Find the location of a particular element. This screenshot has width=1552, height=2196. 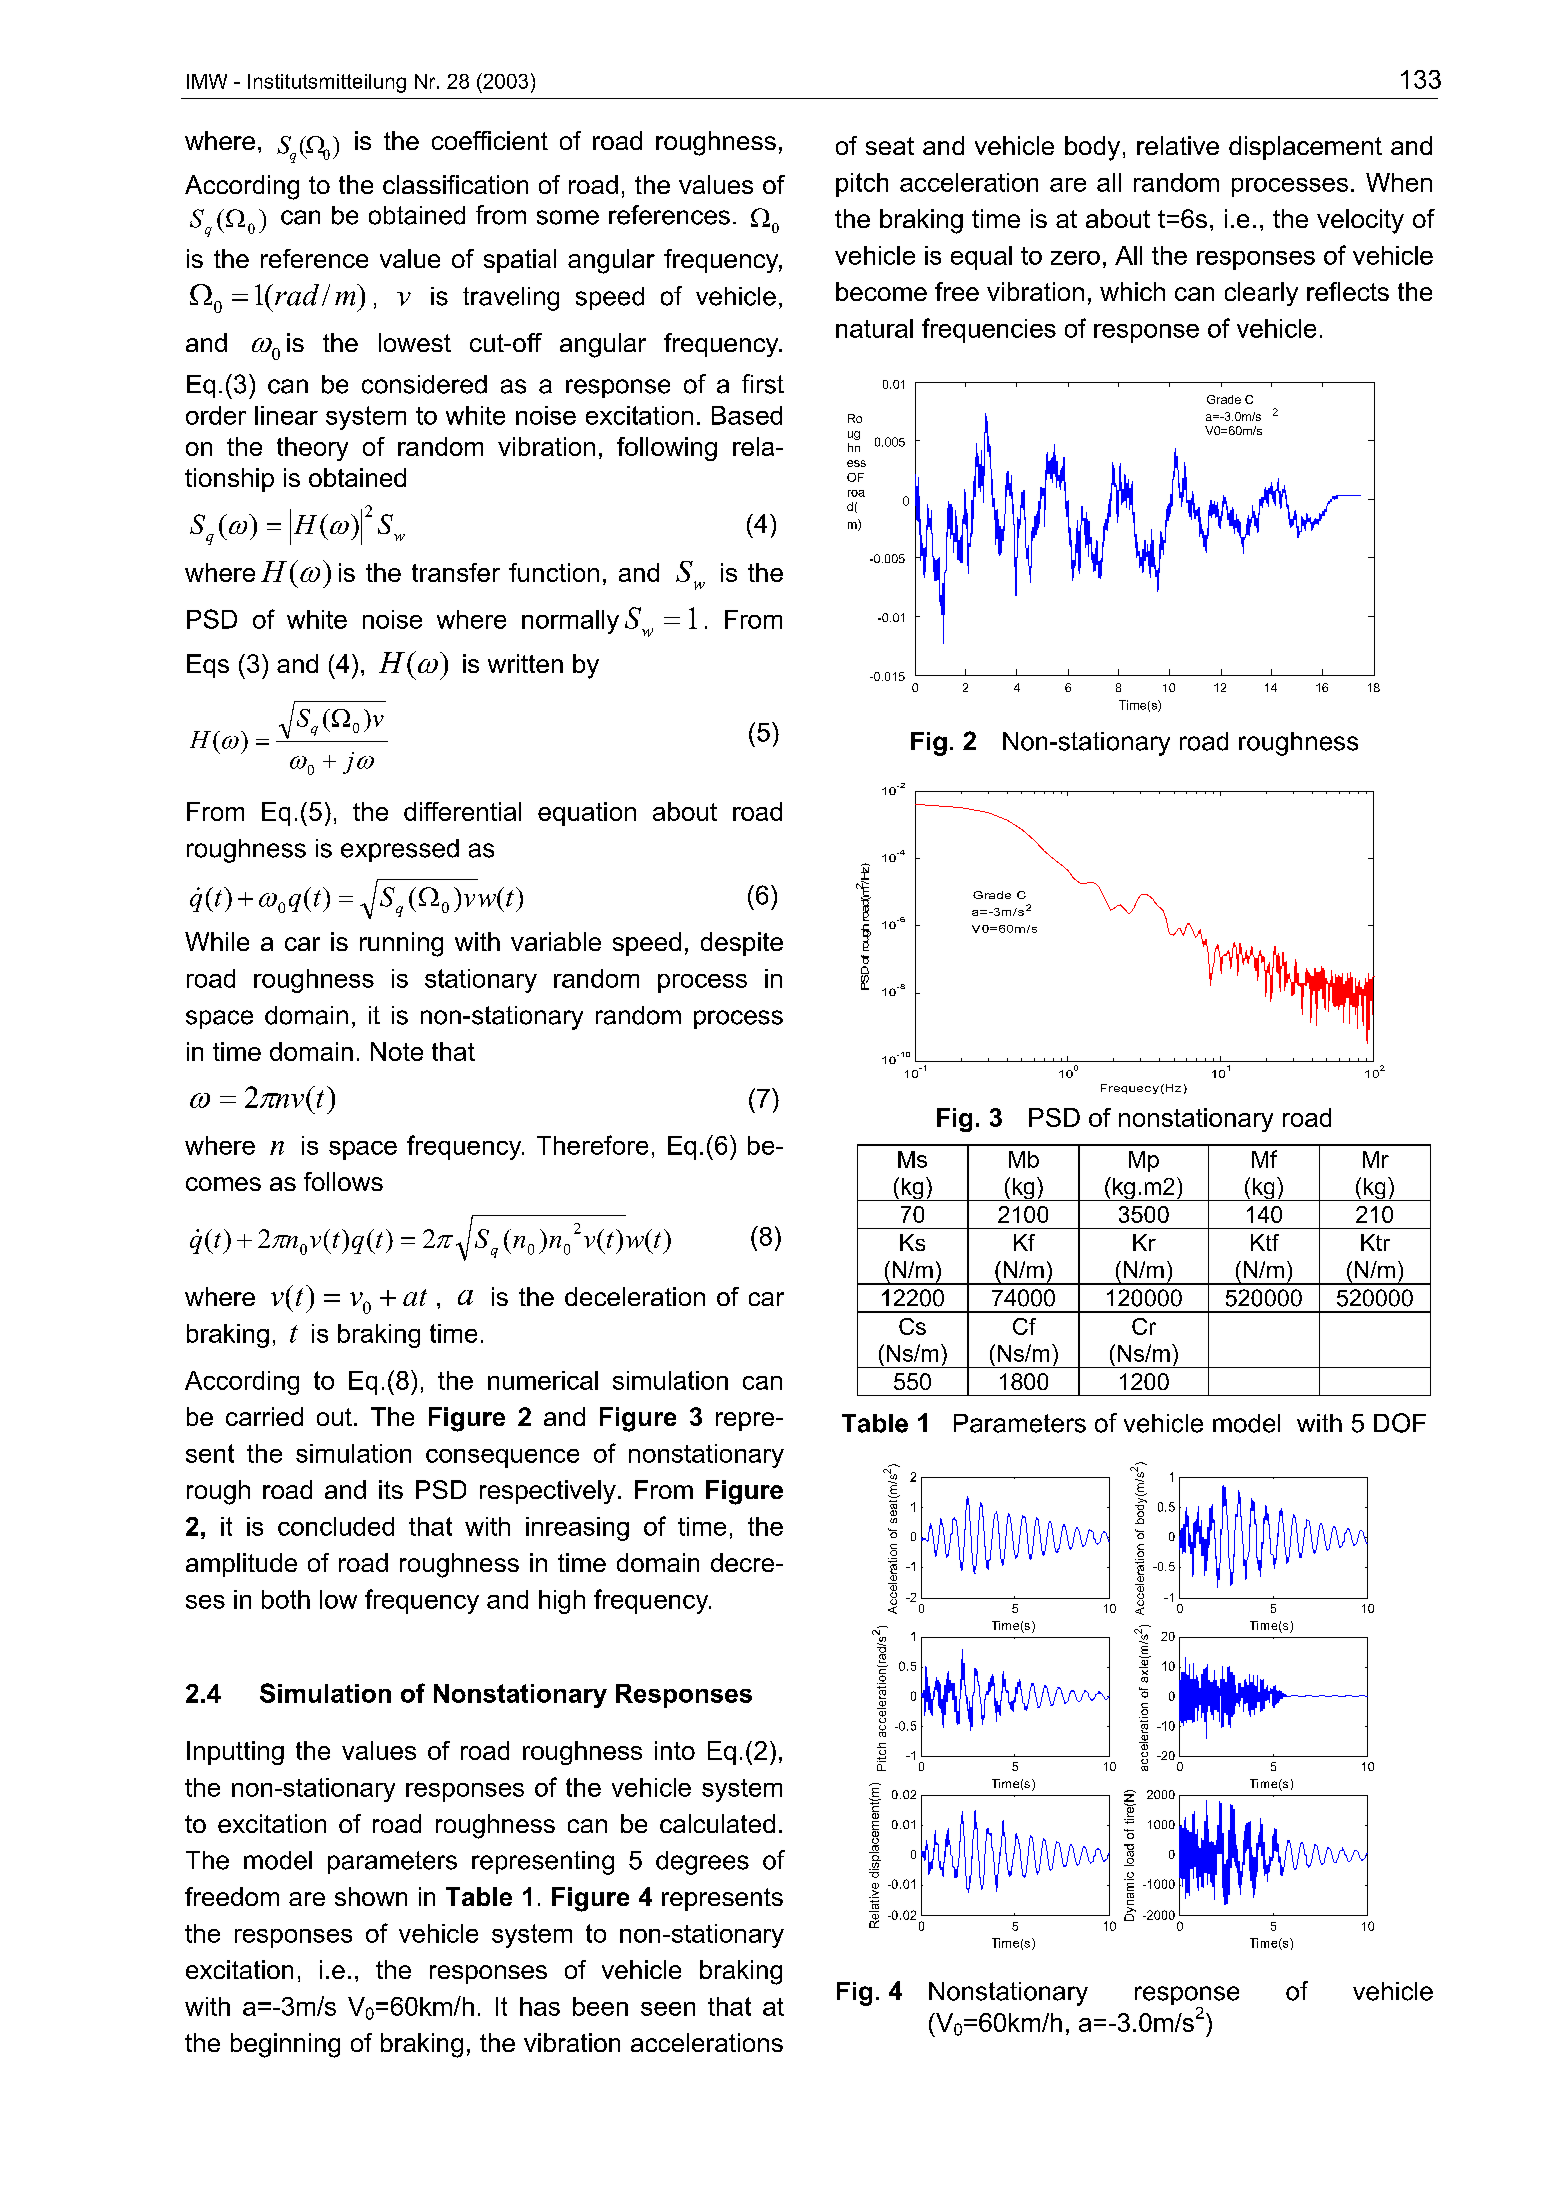

DOF is located at coordinates (1400, 1423).
